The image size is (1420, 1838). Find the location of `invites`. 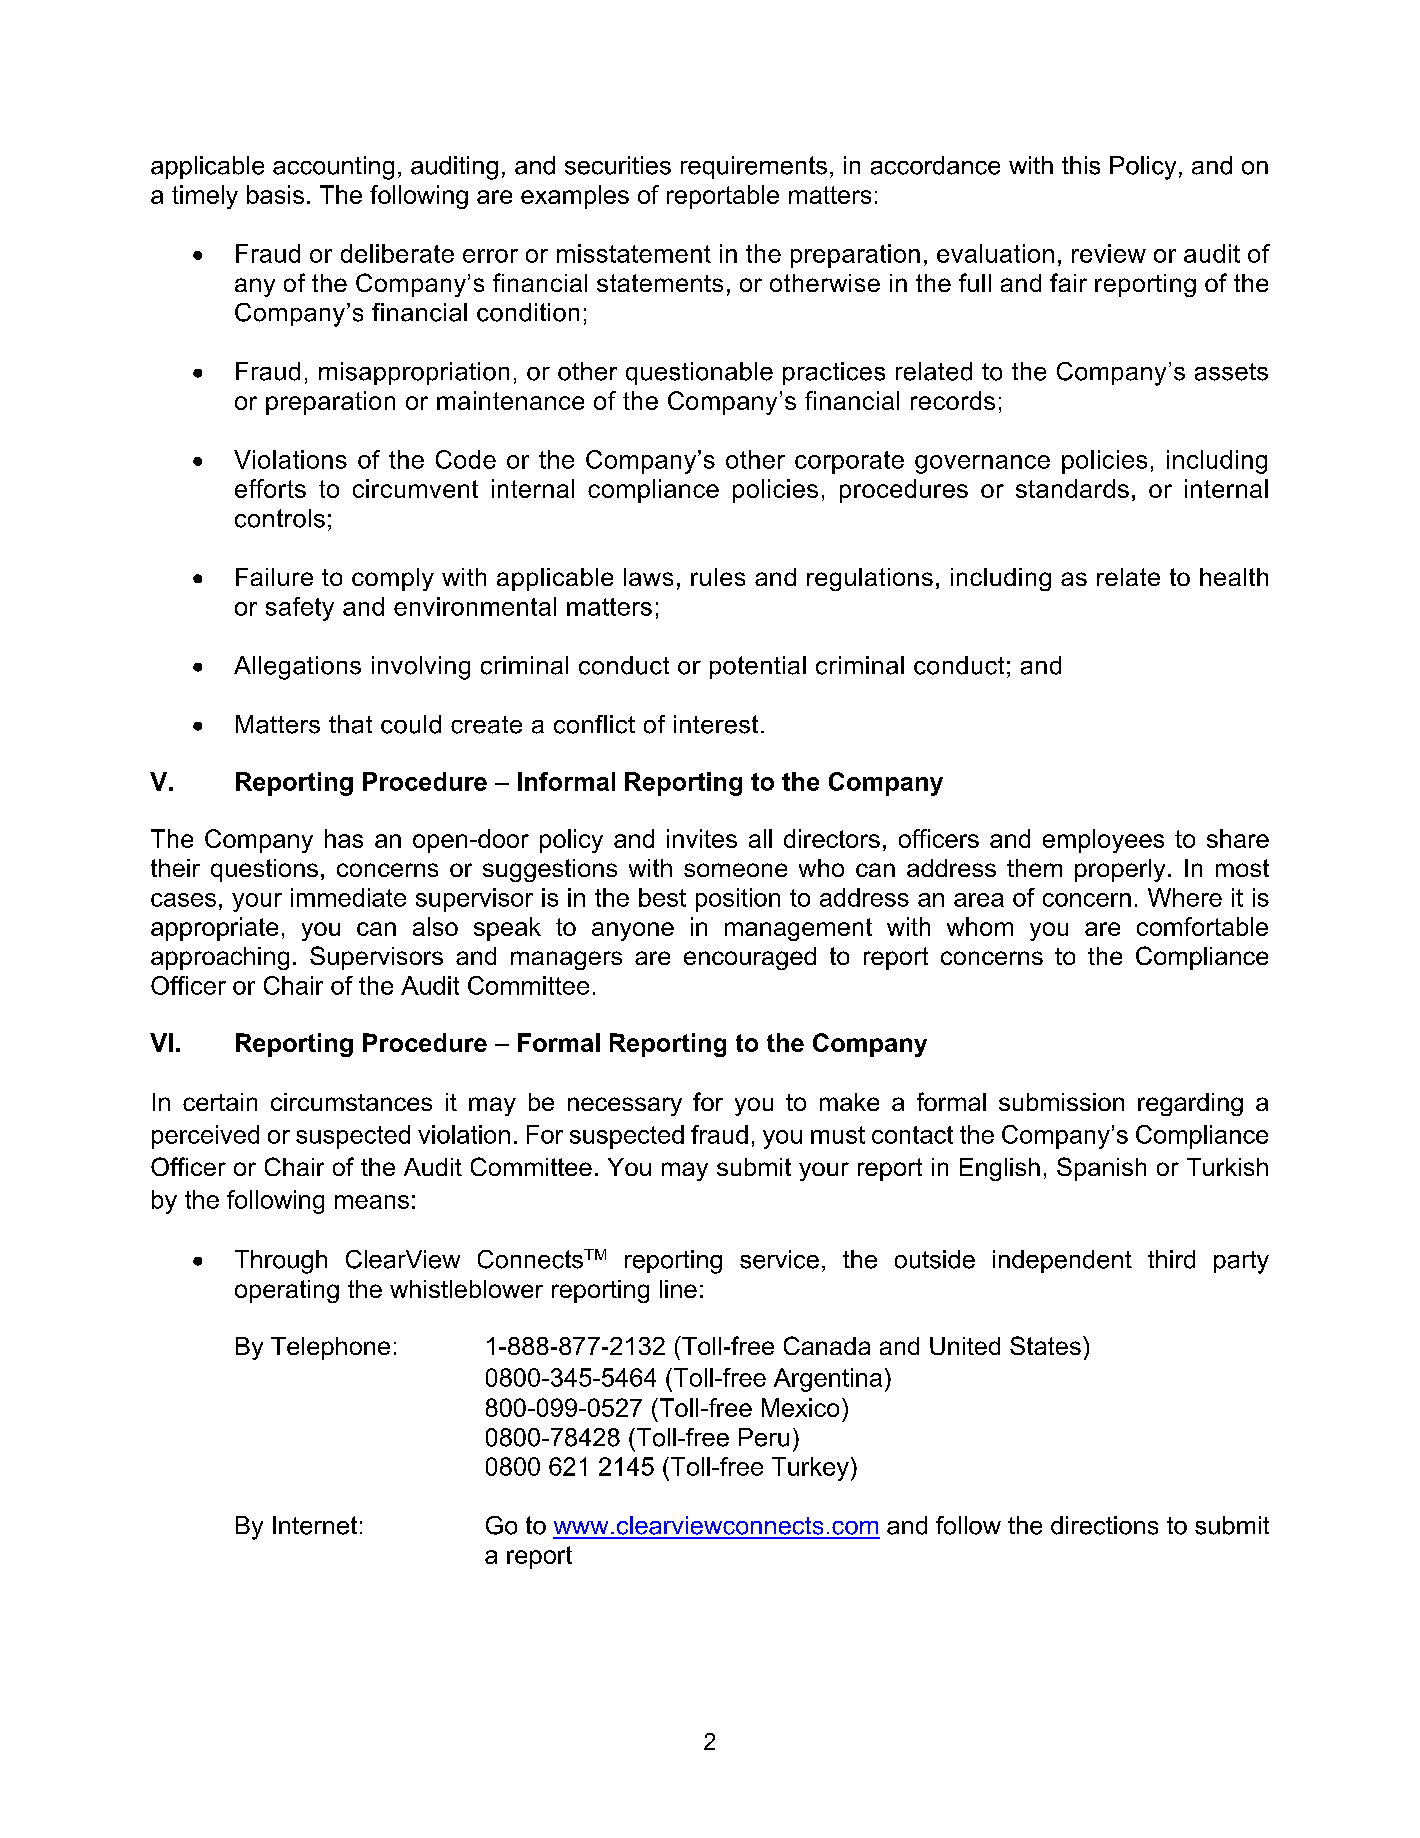

invites is located at coordinates (702, 838).
